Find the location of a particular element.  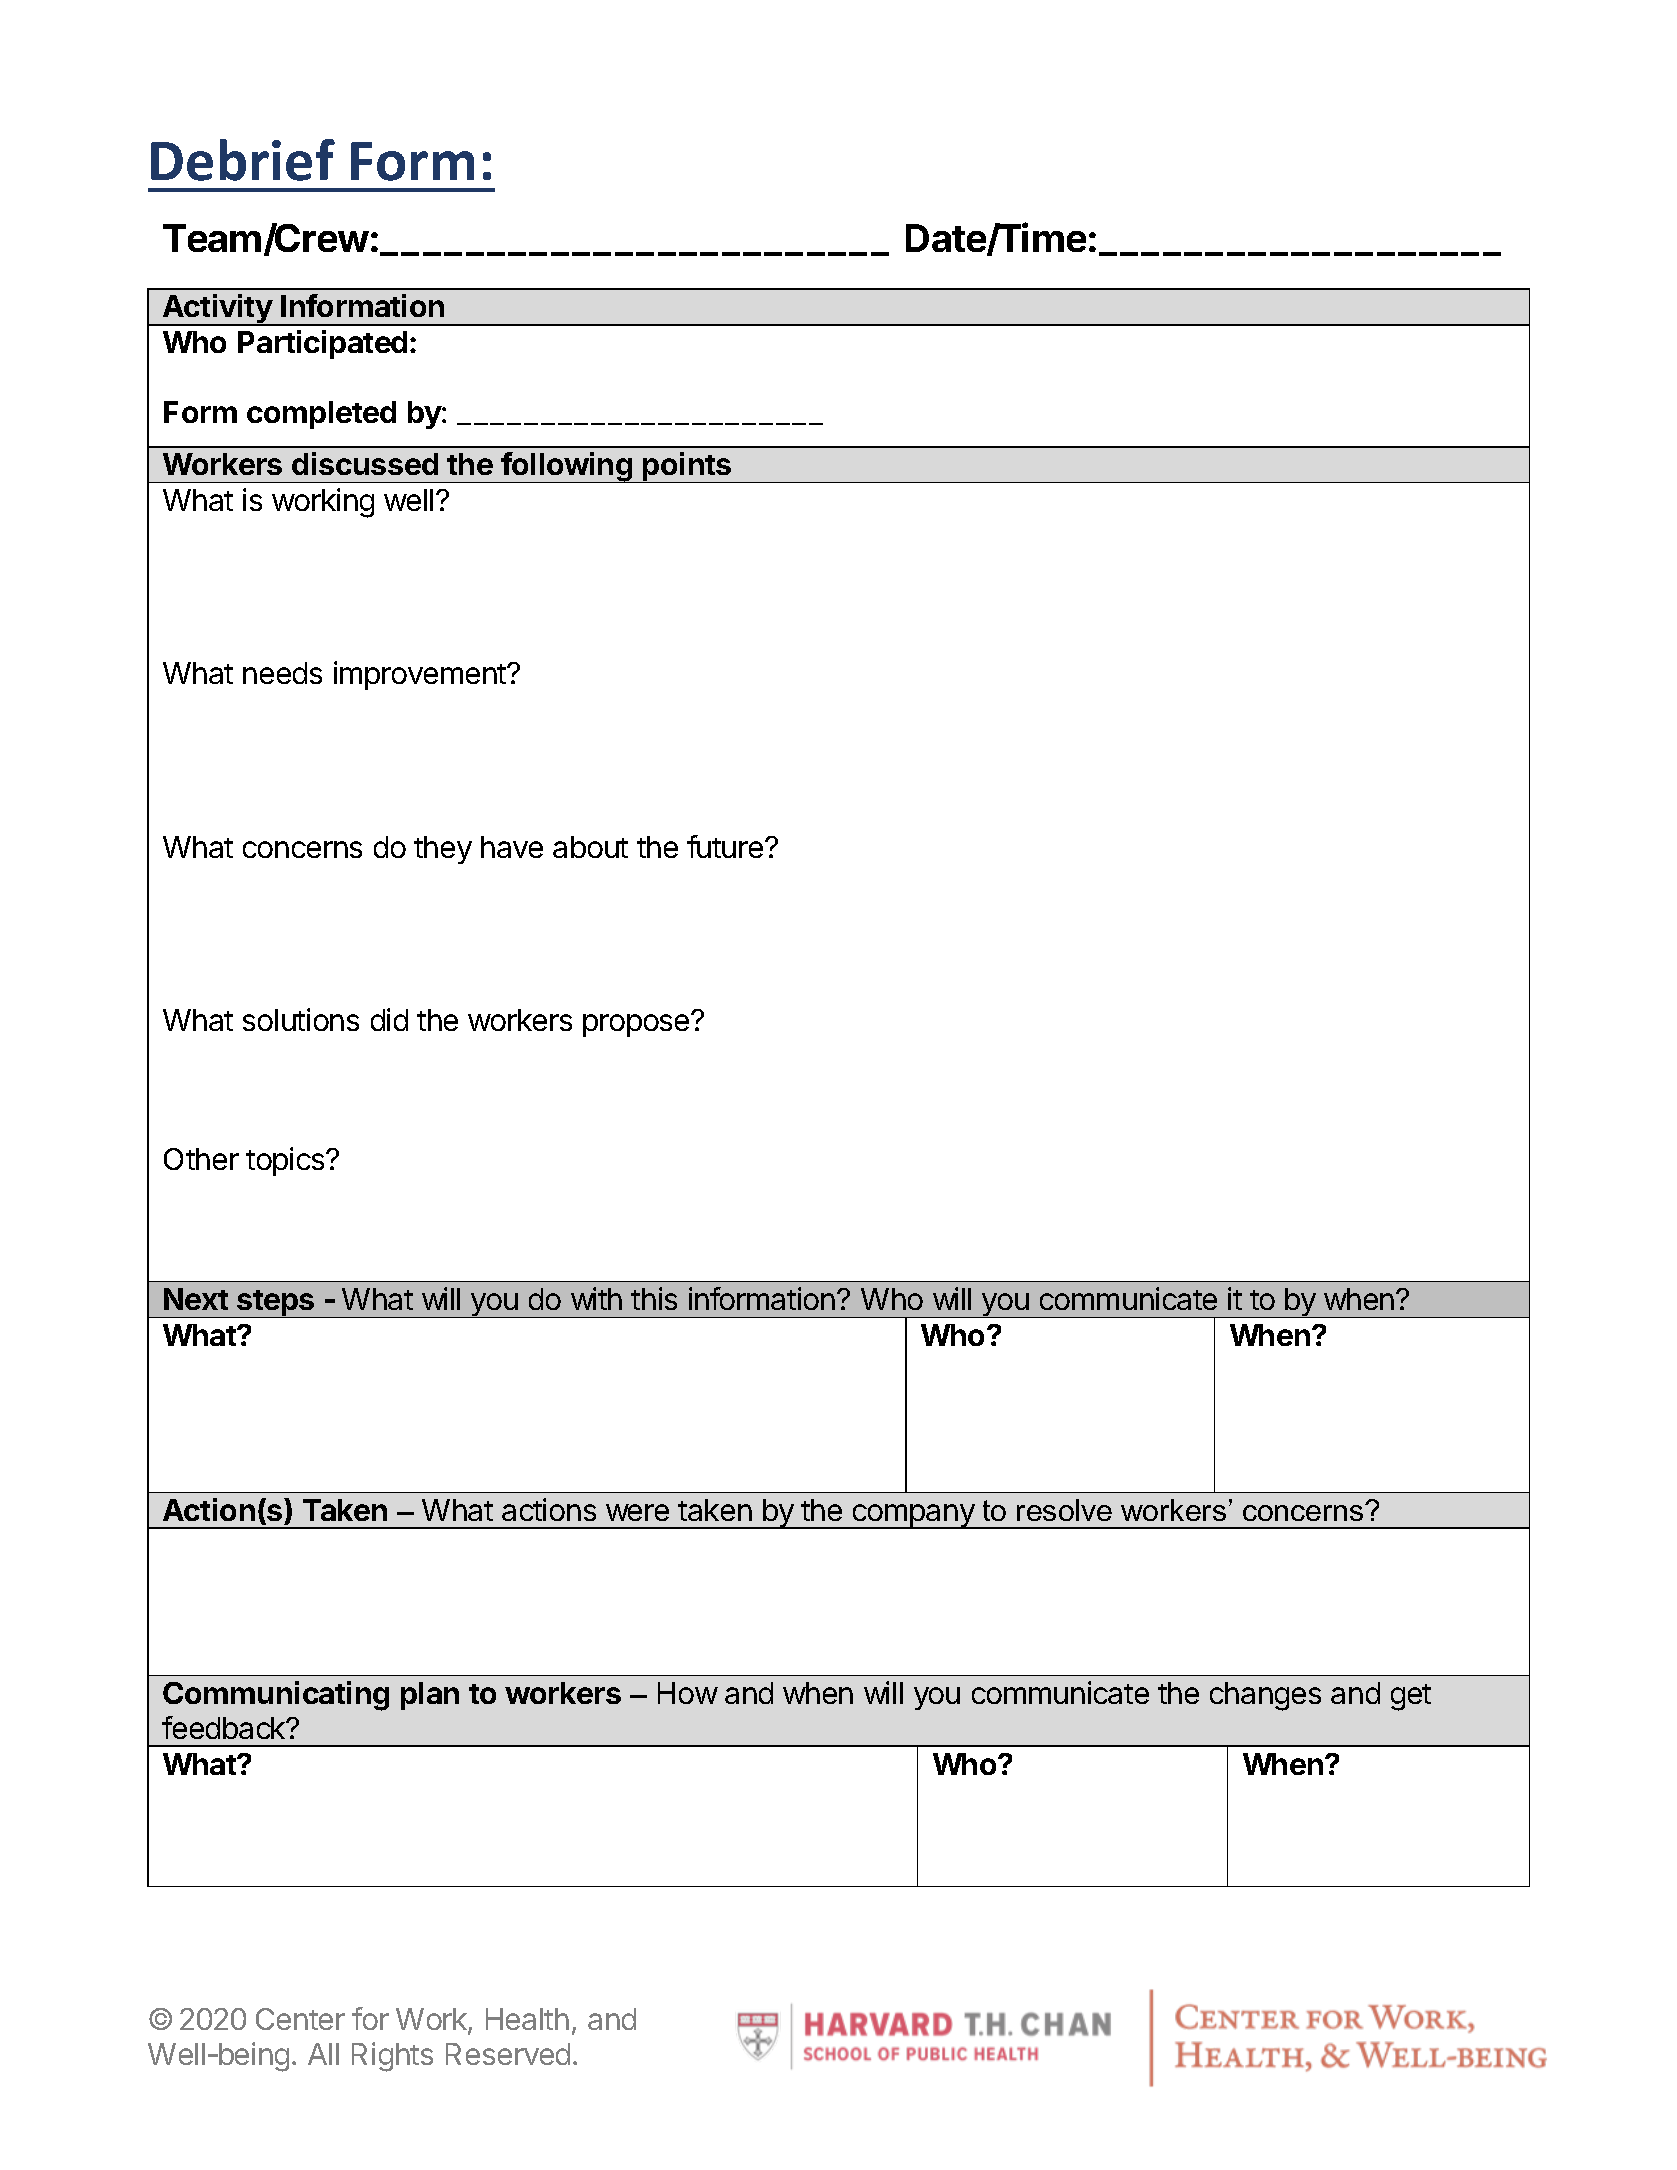

topics is located at coordinates (286, 1161).
